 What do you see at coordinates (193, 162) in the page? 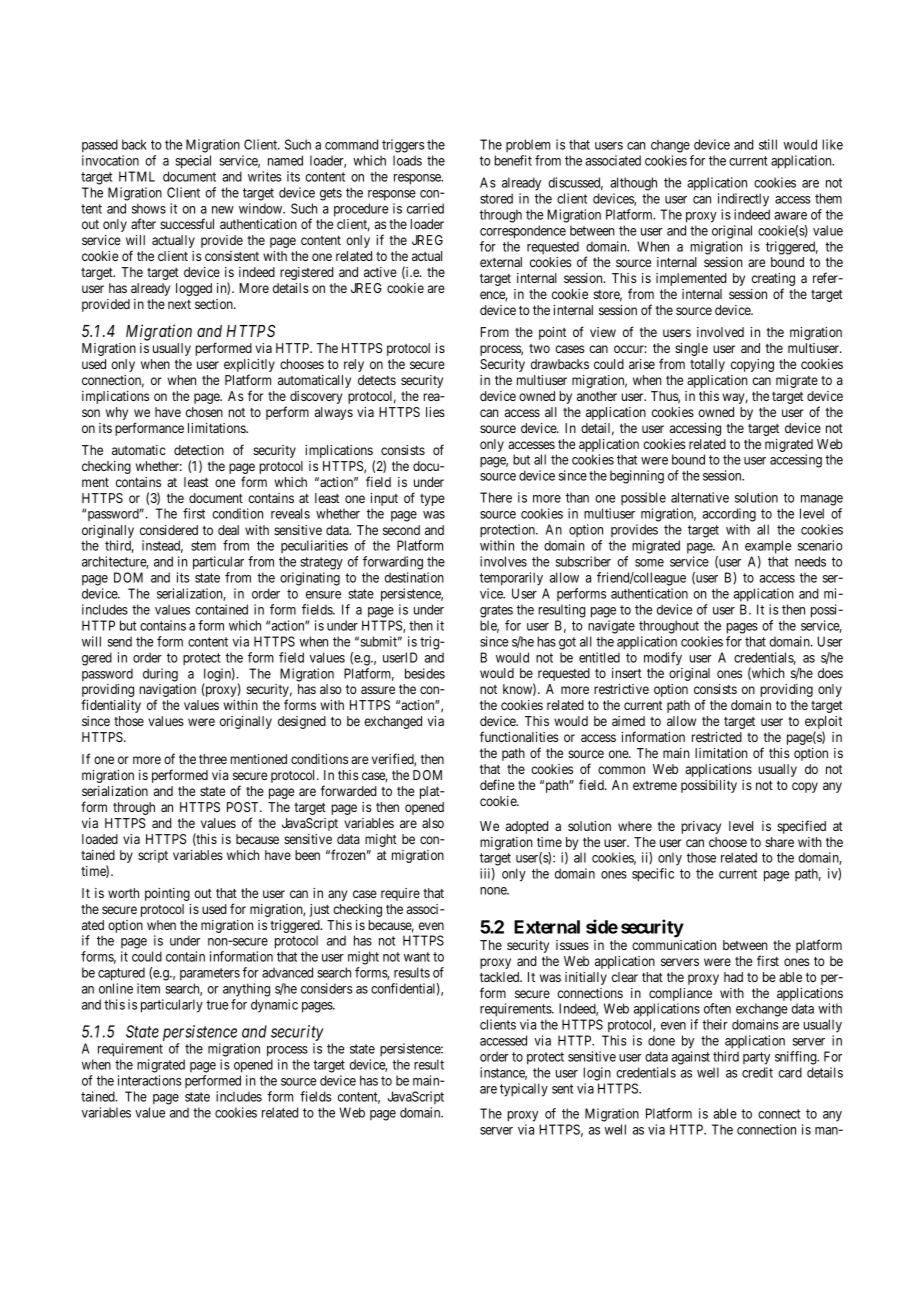
I see `special` at bounding box center [193, 162].
